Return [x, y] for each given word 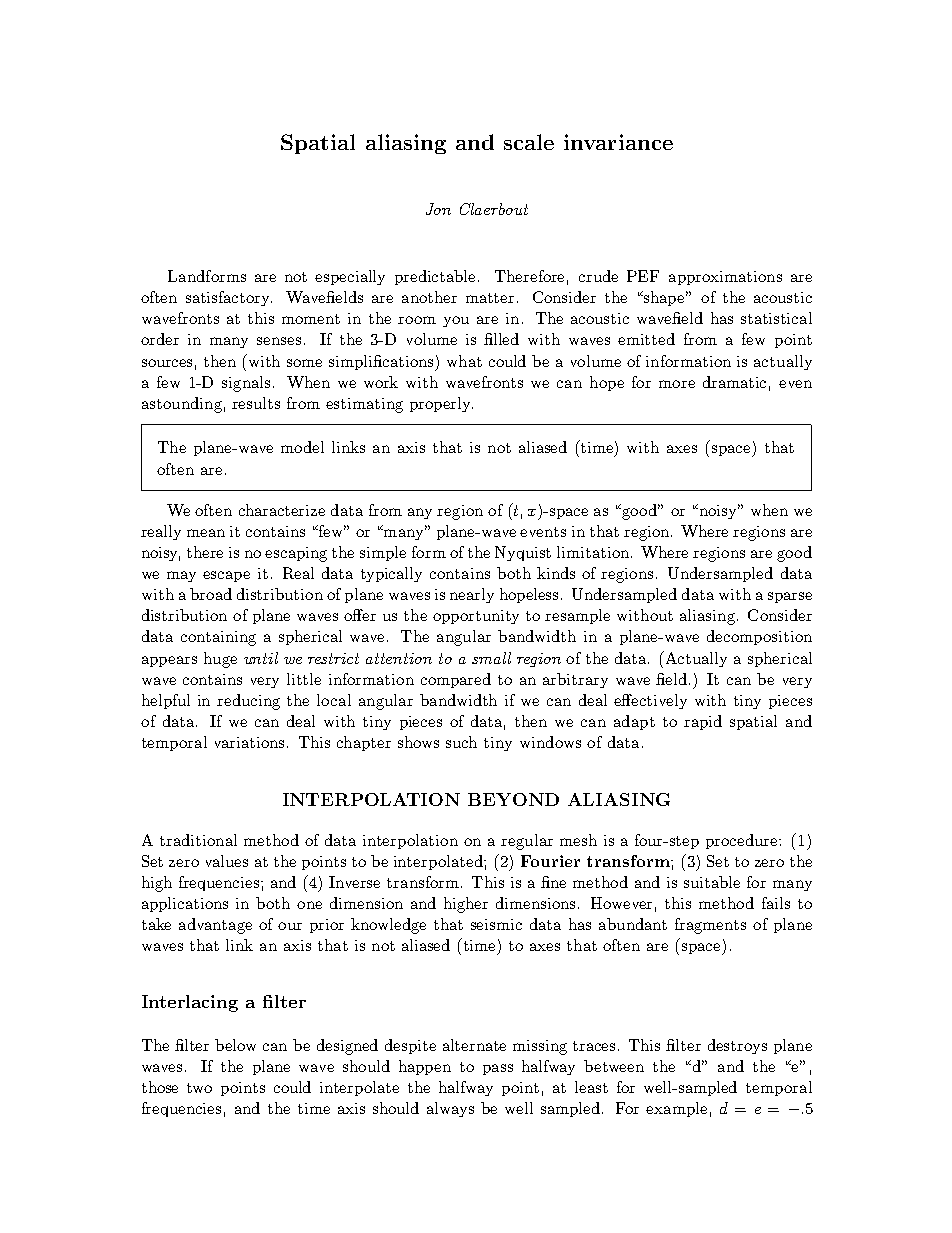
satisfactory [229, 298]
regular [527, 842]
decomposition [759, 637]
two [199, 1088]
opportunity [476, 617]
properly [441, 404]
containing [218, 638]
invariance [618, 142]
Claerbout [494, 209]
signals [246, 384]
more [677, 384]
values [227, 861]
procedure [743, 841]
